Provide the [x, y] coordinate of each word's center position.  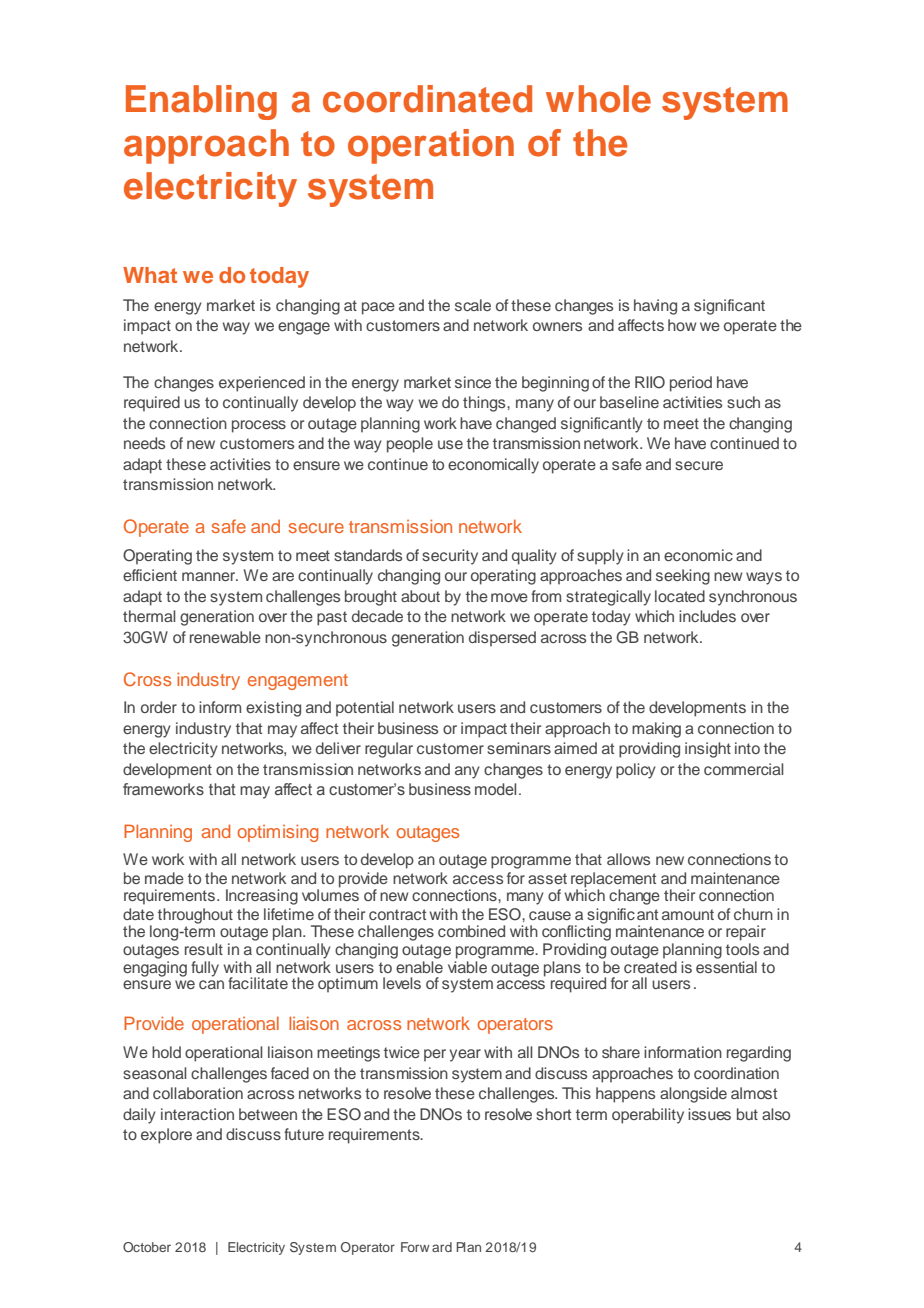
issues [709, 1114]
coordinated [427, 99]
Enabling [201, 102]
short [553, 1114]
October [147, 1247]
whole [598, 99]
